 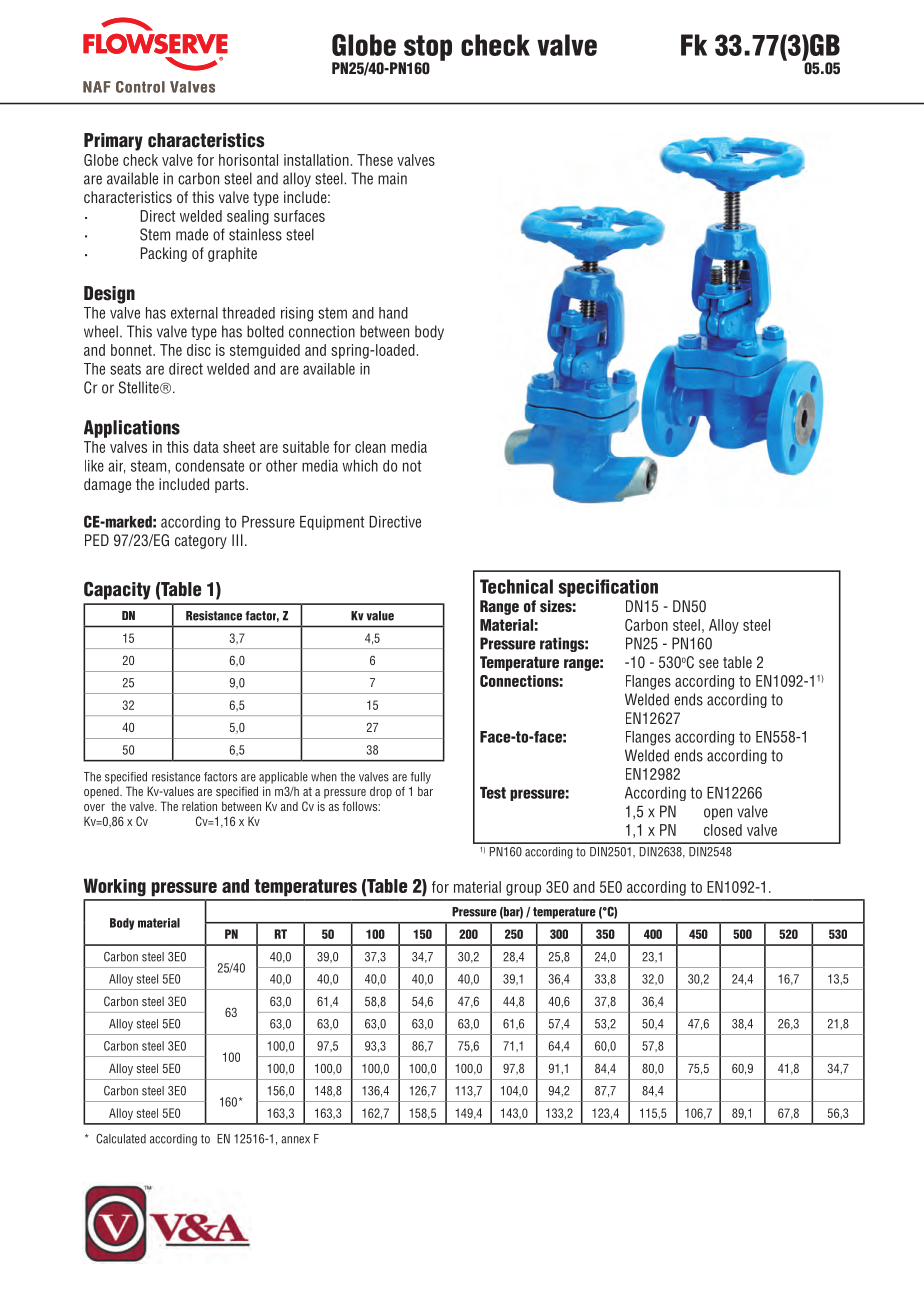 I want to click on relation, so click(x=199, y=806).
